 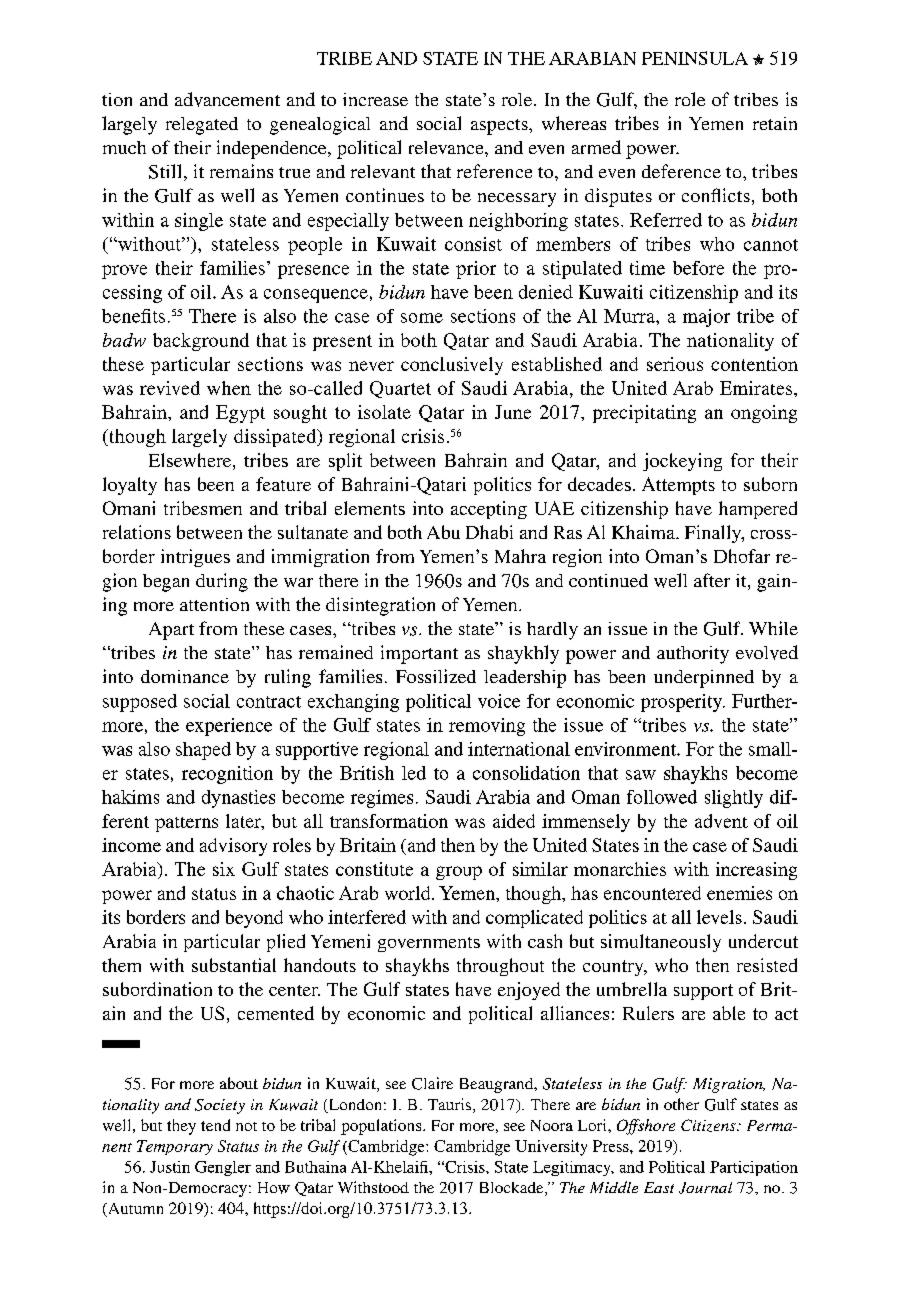 What do you see at coordinates (234, 965) in the image?
I see `substantial` at bounding box center [234, 965].
